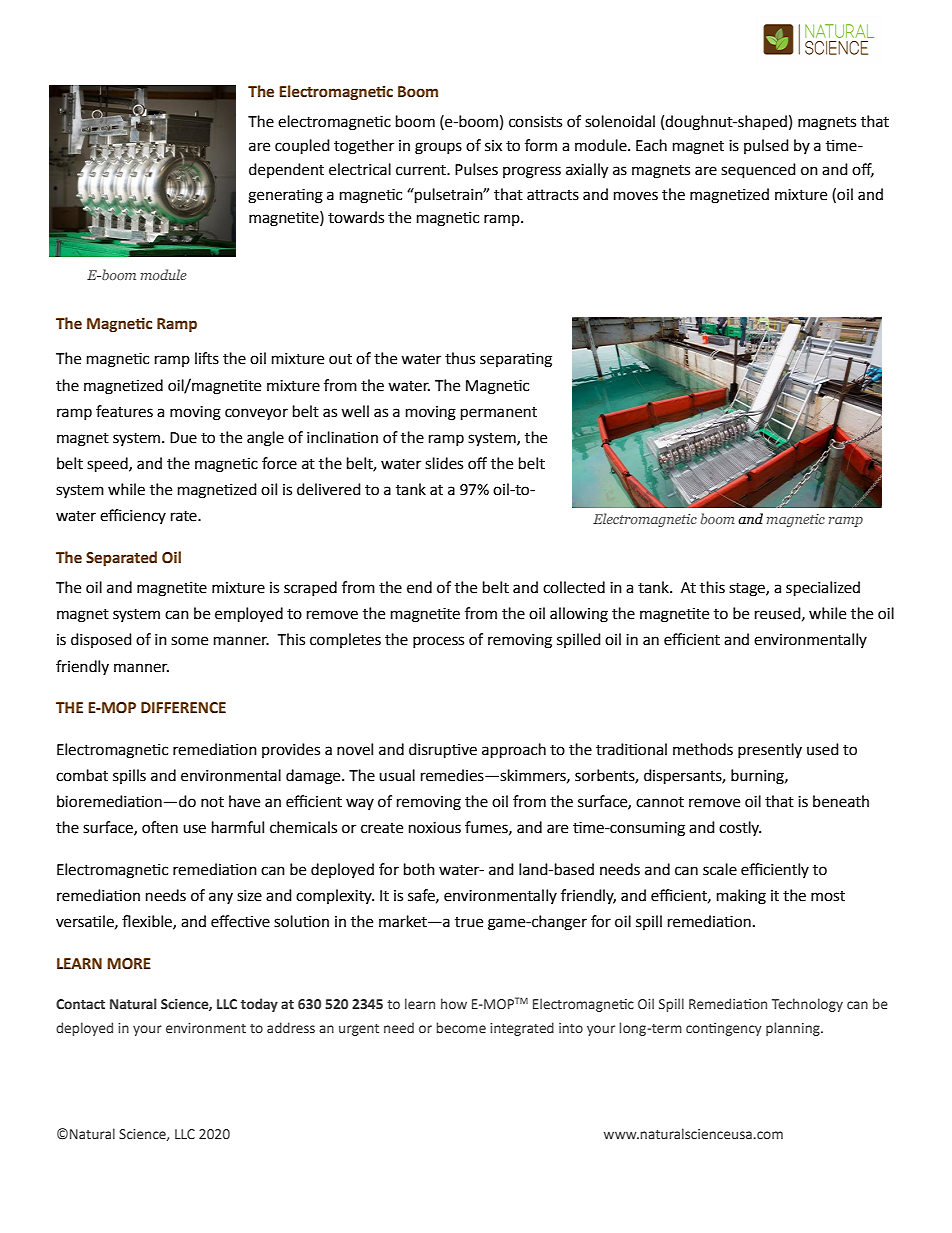 The image size is (952, 1233). I want to click on MORE, so click(129, 964).
